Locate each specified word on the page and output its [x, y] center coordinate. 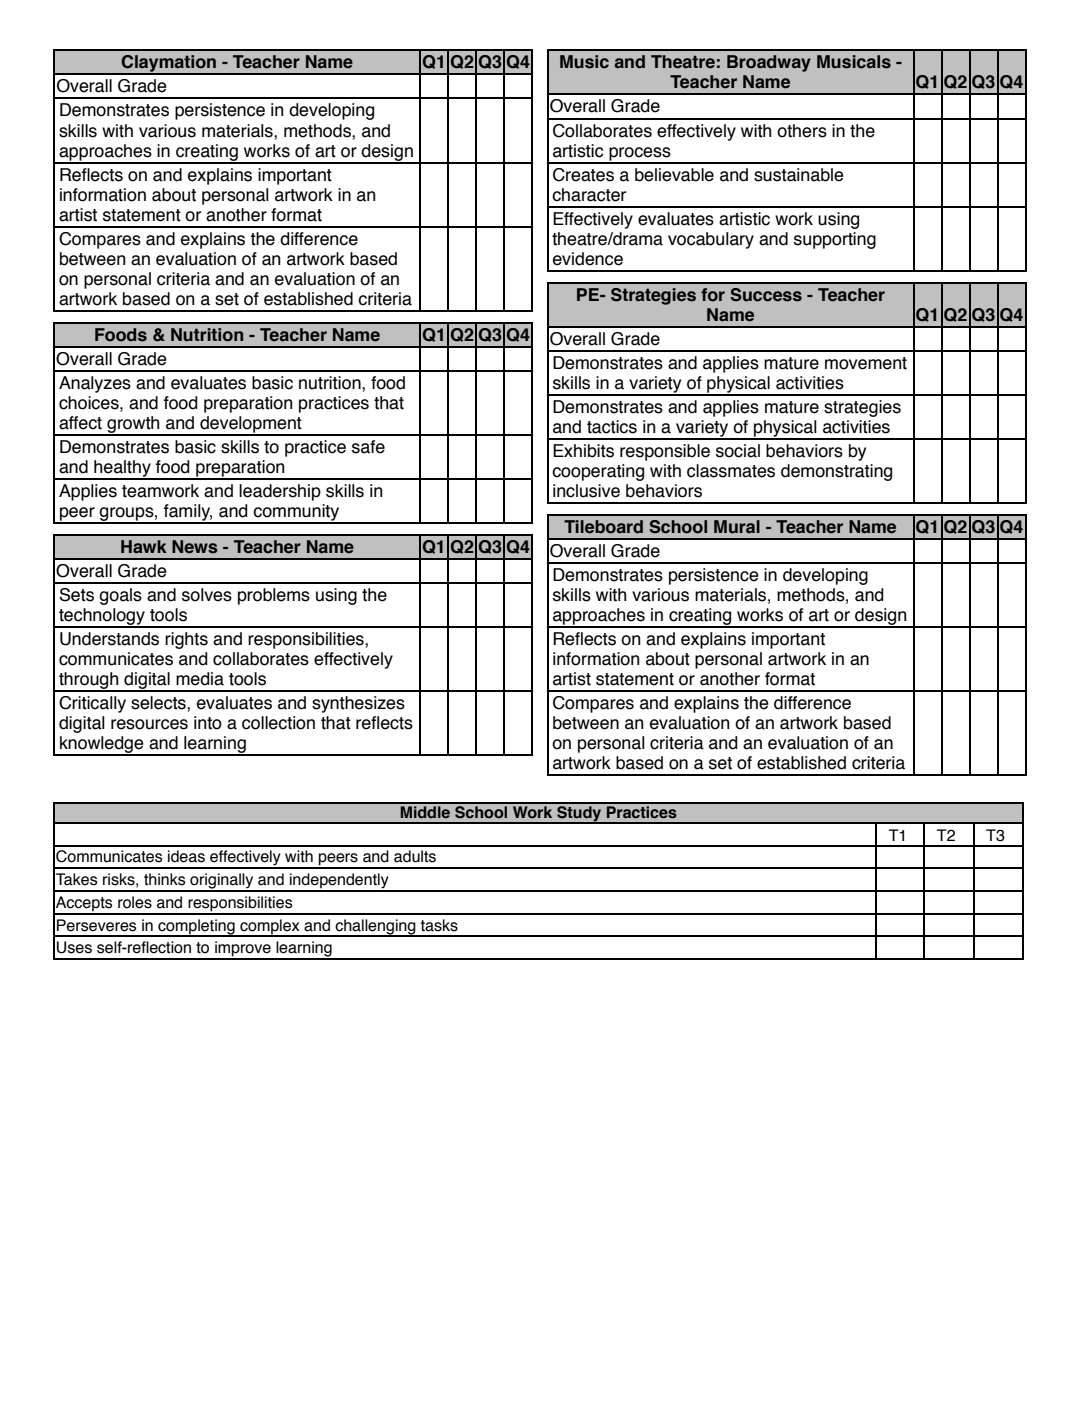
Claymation [169, 65]
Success [766, 295]
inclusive [586, 491]
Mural [737, 527]
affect [80, 423]
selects [159, 704]
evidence [588, 259]
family [187, 513]
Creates [583, 175]
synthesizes [358, 704]
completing [196, 928]
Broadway [769, 63]
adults [415, 856]
